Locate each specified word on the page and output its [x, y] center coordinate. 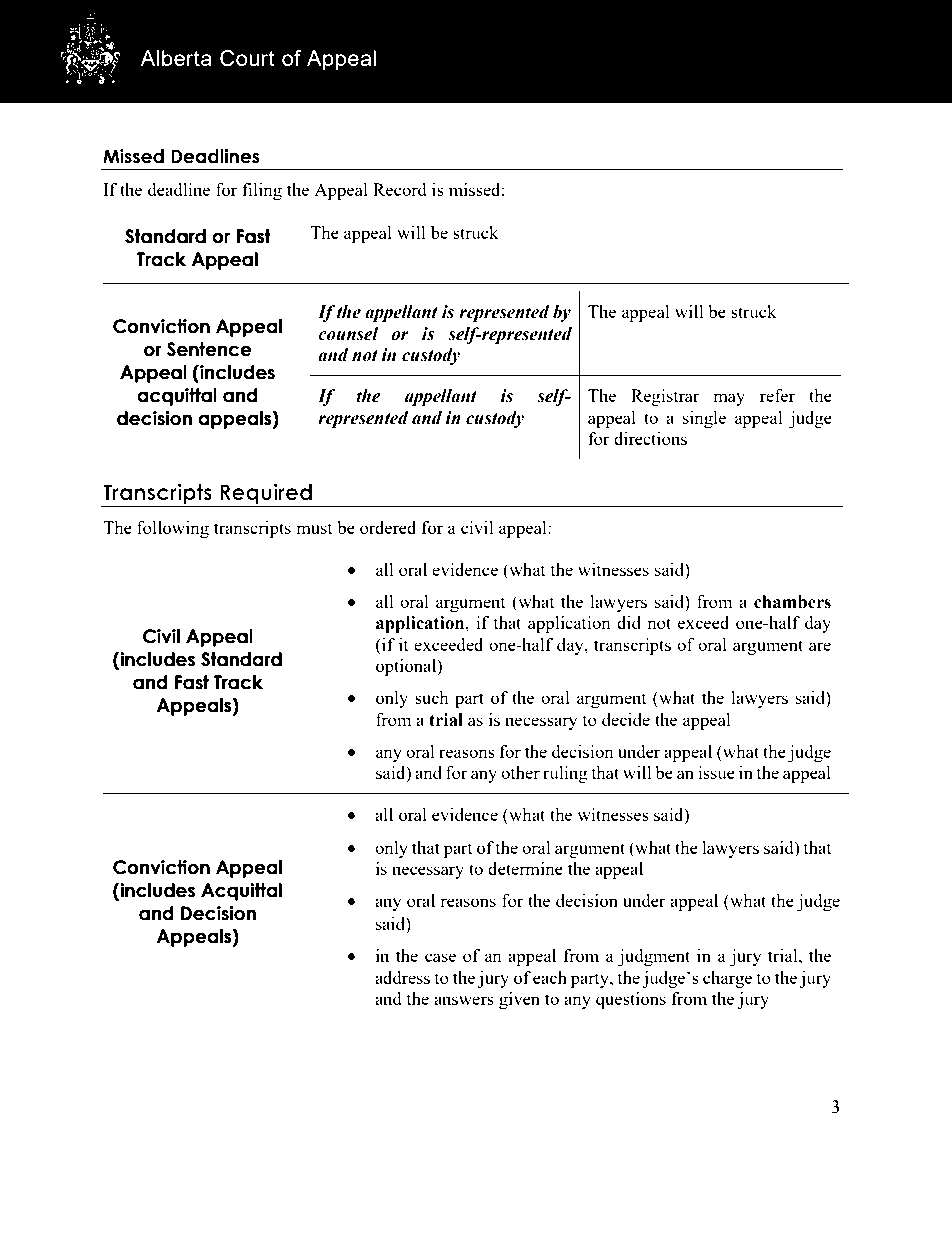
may [729, 399]
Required [266, 495]
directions [650, 438]
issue [716, 772]
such [432, 697]
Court [247, 58]
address [402, 977]
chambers [792, 602]
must [314, 528]
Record [400, 189]
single [704, 419]
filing [262, 191]
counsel [348, 334]
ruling [565, 774]
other [520, 772]
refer [777, 395]
